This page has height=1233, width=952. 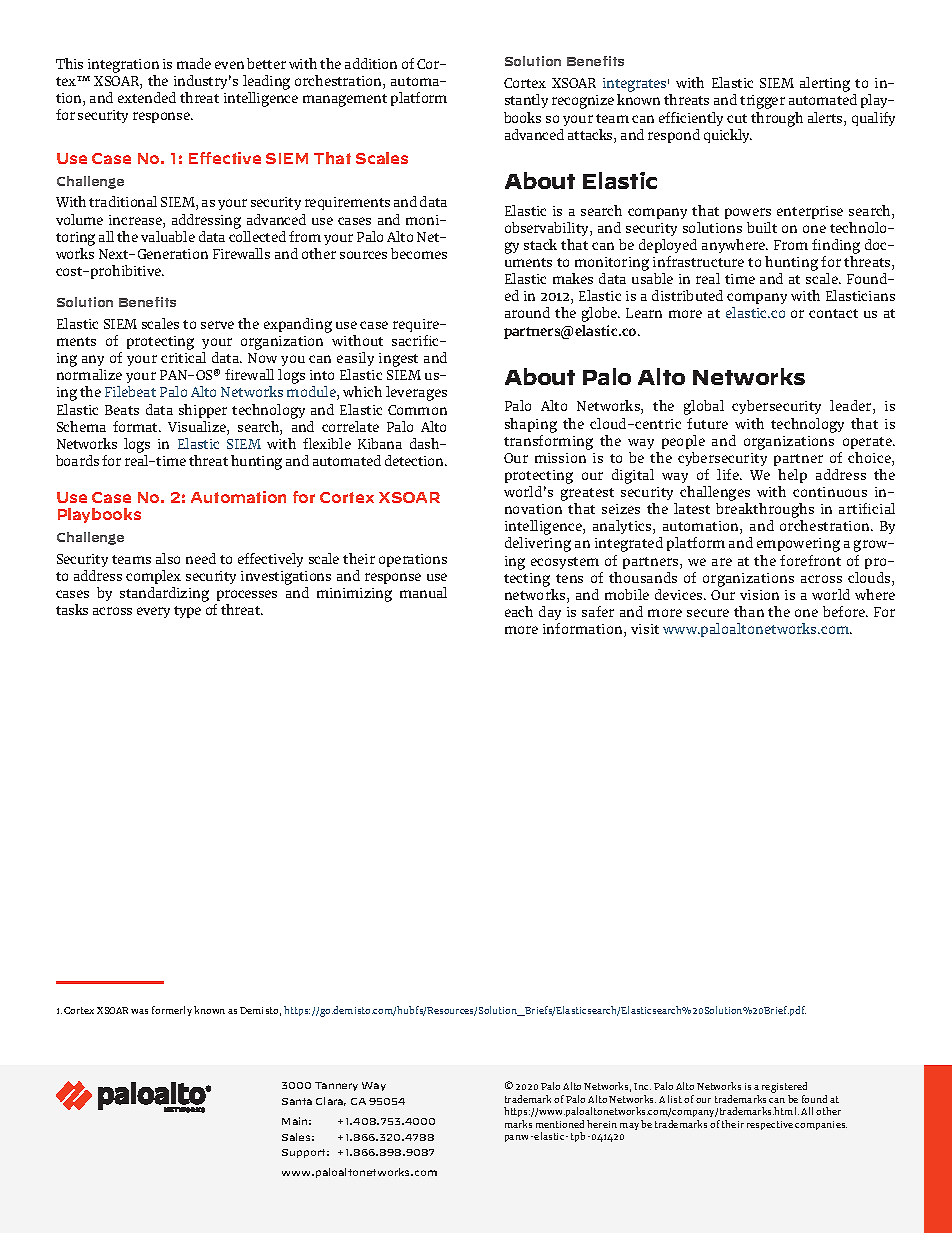 What do you see at coordinates (147, 97) in the page?
I see `extended` at bounding box center [147, 97].
